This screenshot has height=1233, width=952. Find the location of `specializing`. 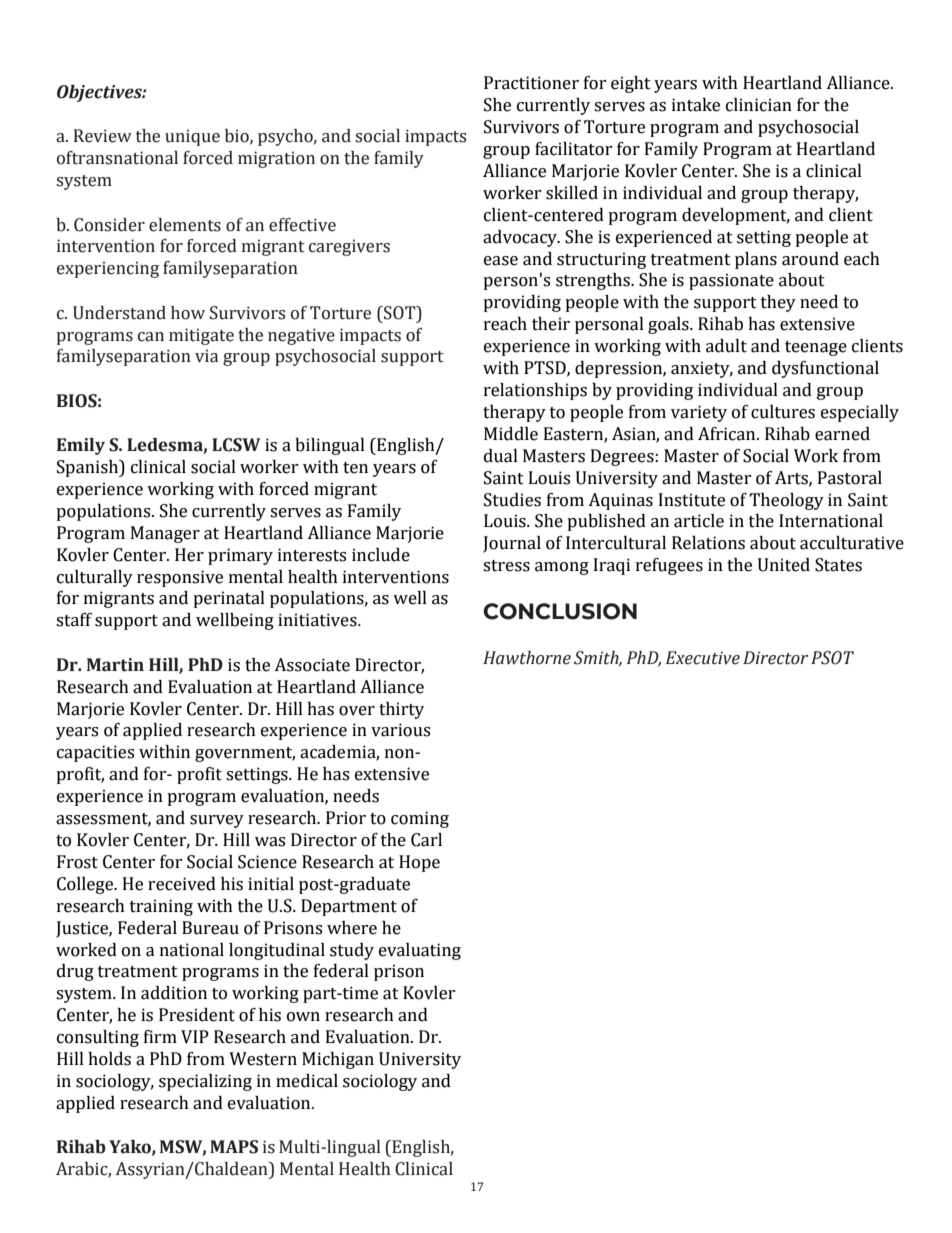

specializing is located at coordinates (205, 1082).
